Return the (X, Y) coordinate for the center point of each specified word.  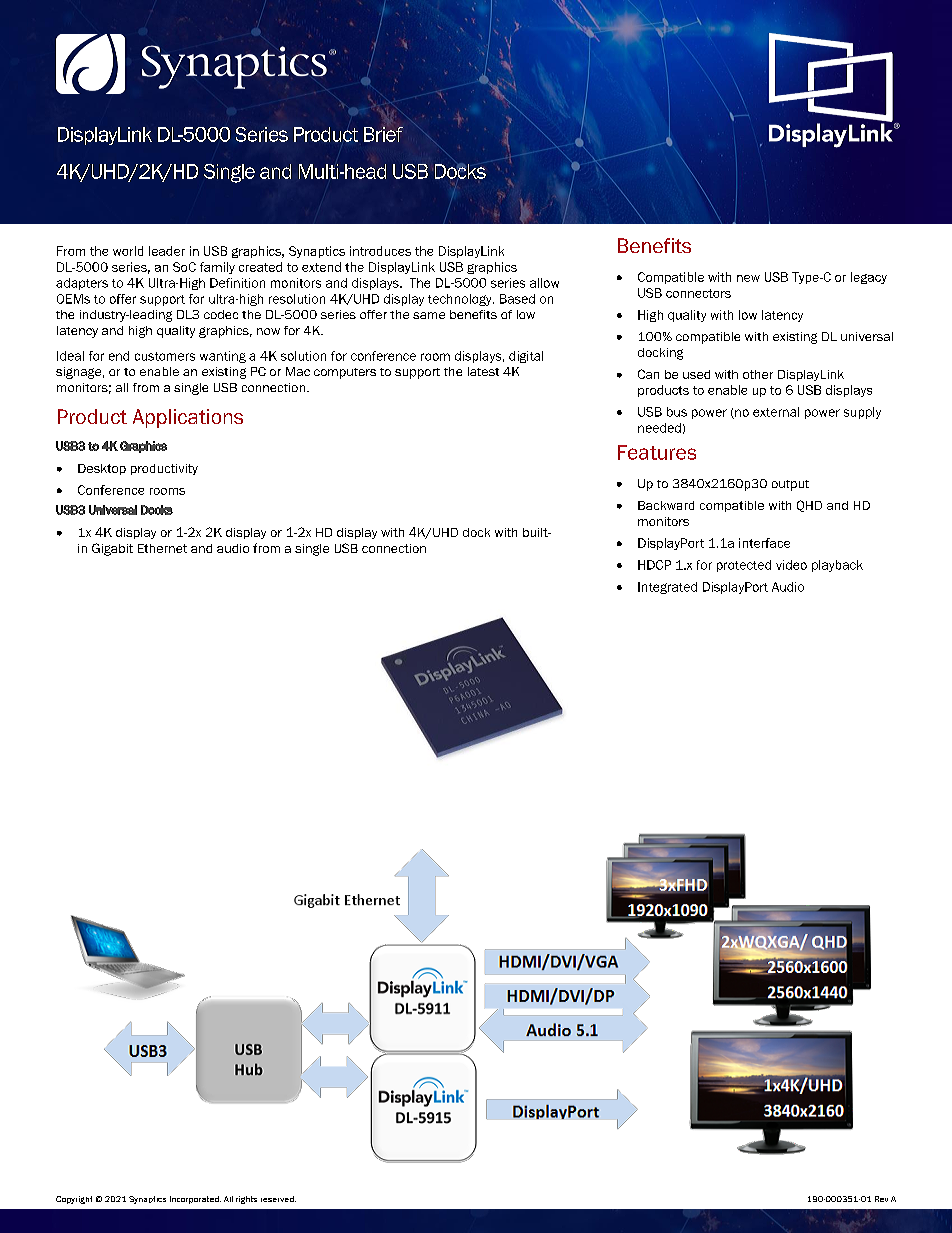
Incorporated (195, 1200)
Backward (666, 505)
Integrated (667, 588)
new (748, 278)
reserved (278, 1199)
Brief (383, 134)
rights (246, 1200)
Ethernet (162, 548)
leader (167, 251)
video (791, 565)
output (790, 485)
